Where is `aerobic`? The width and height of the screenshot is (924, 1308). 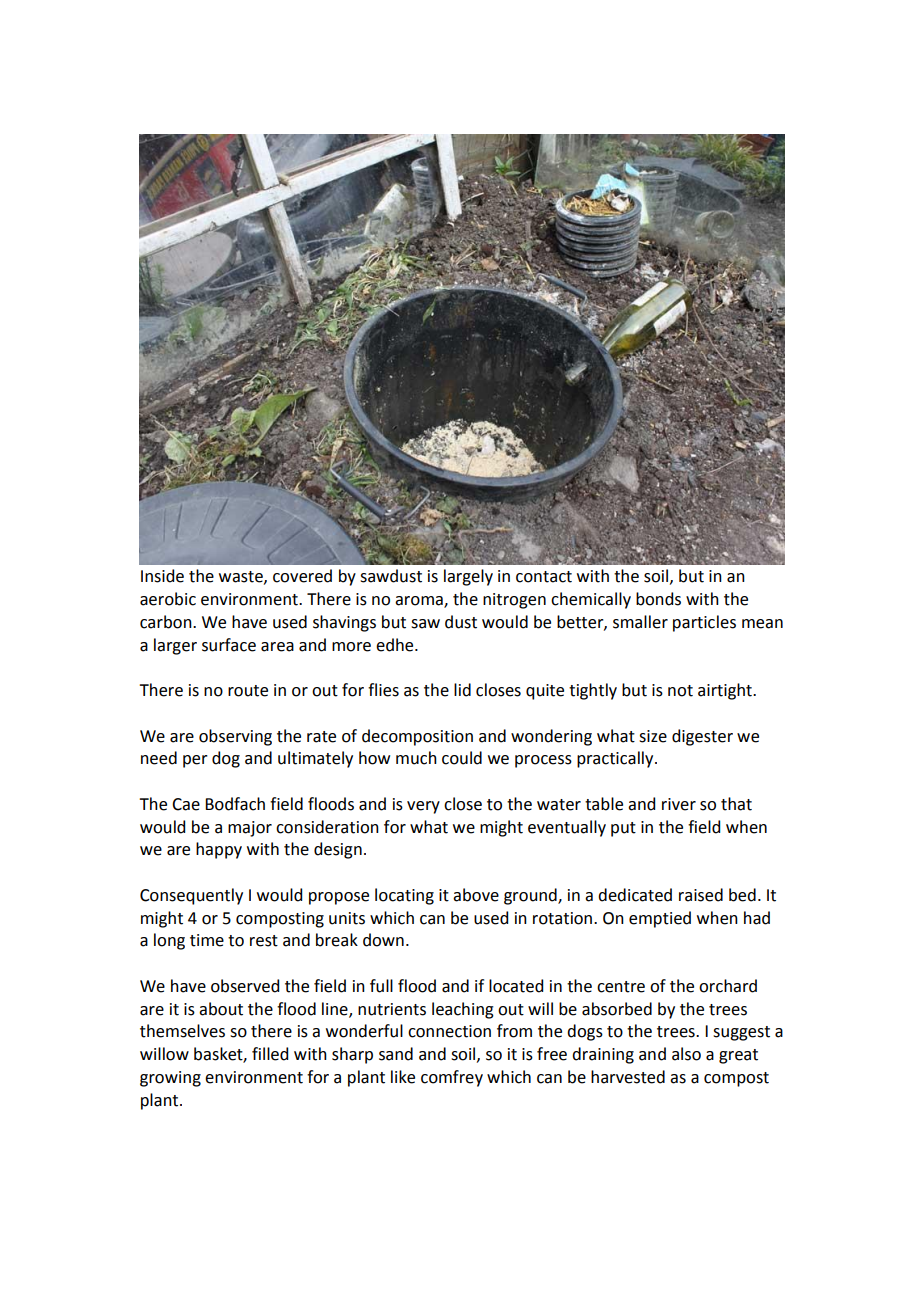 aerobic is located at coordinates (168, 599).
